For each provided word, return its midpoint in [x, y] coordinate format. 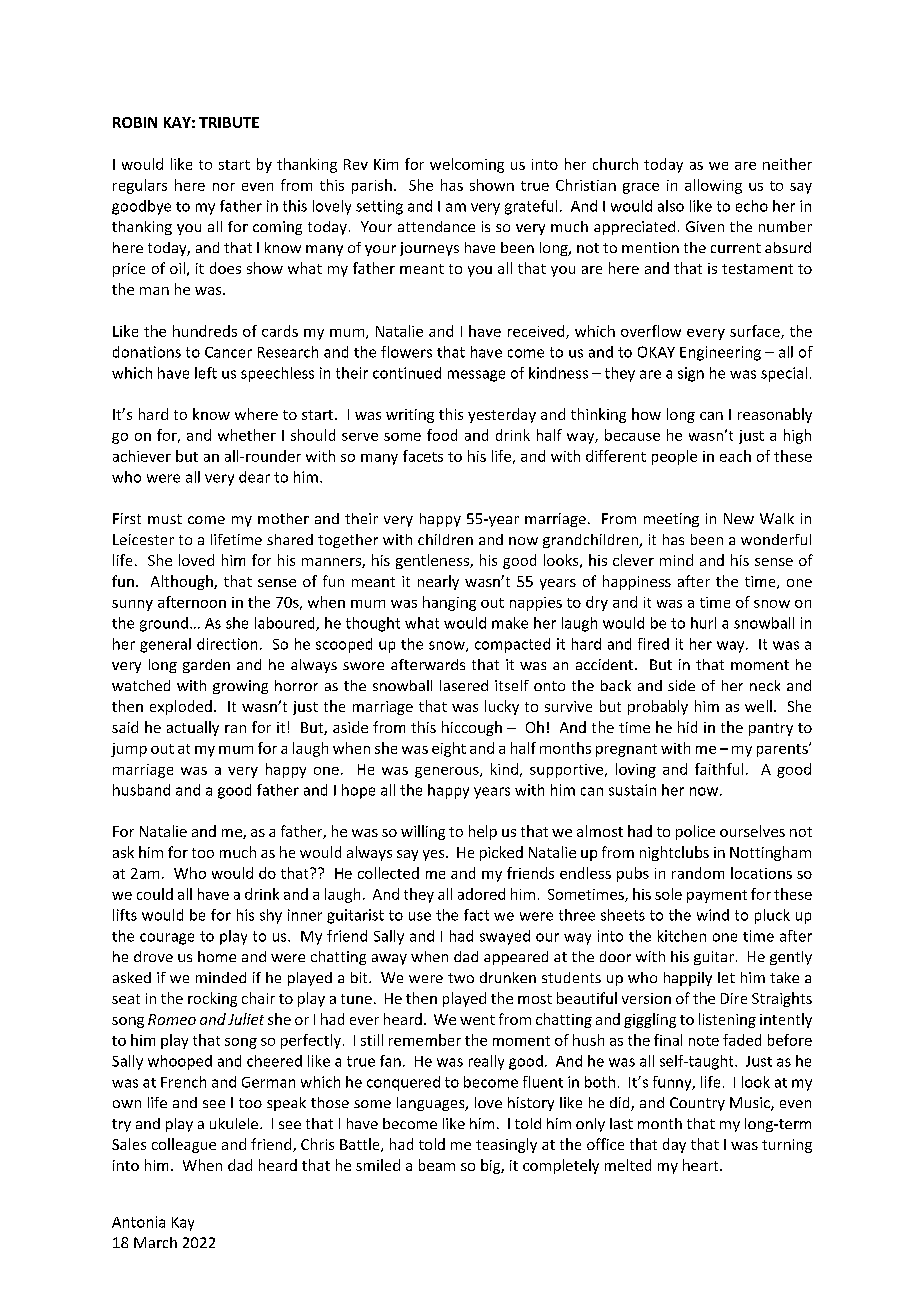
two [461, 978]
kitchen [682, 936]
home [217, 956]
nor [224, 187]
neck [765, 685]
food [442, 435]
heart [702, 1165]
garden [206, 666]
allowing [713, 186]
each [735, 456]
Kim [386, 164]
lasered [464, 685]
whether [247, 435]
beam [437, 1165]
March [155, 1242]
